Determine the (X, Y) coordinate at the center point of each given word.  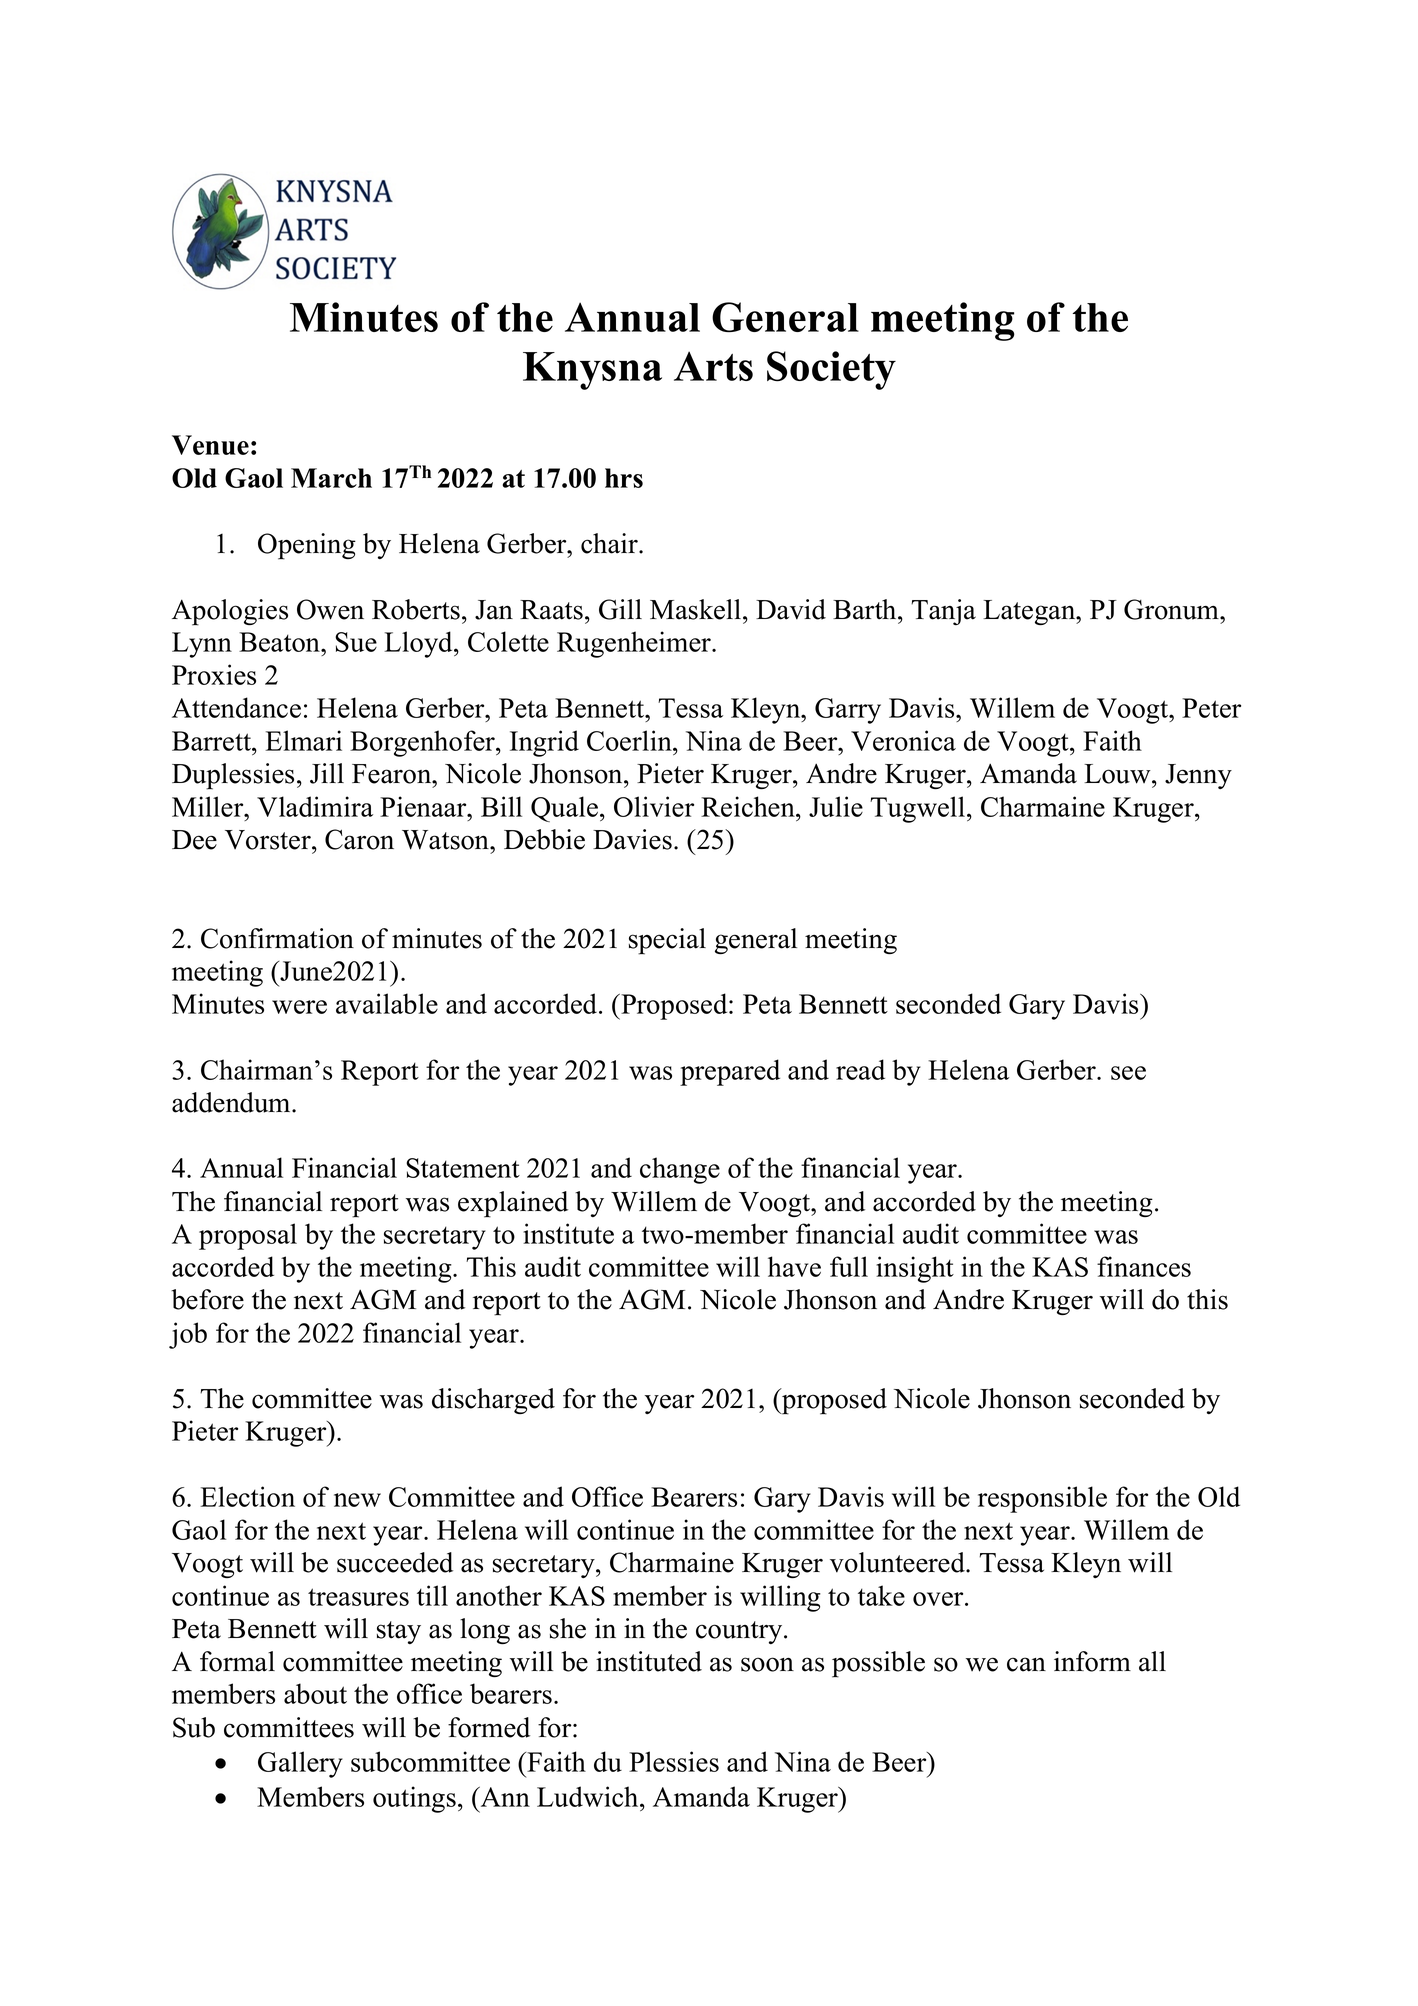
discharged (493, 1401)
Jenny (1198, 776)
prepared (730, 1072)
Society (831, 370)
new (357, 1500)
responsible (1042, 1499)
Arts (713, 366)
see (1128, 1073)
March (331, 478)
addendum (232, 1102)
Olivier (654, 806)
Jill (327, 773)
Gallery (300, 1764)
